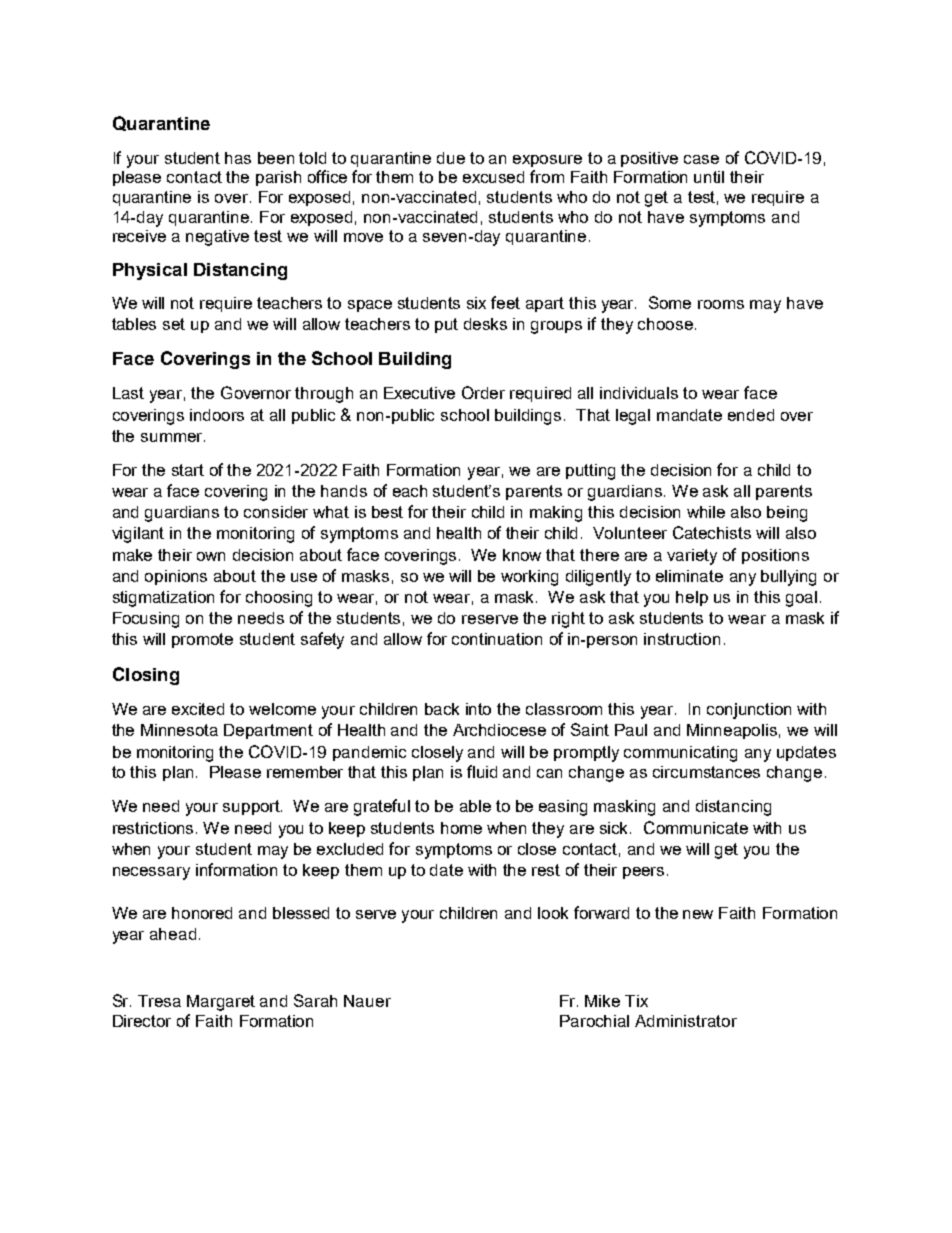  What do you see at coordinates (529, 578) in the image?
I see `working` at bounding box center [529, 578].
